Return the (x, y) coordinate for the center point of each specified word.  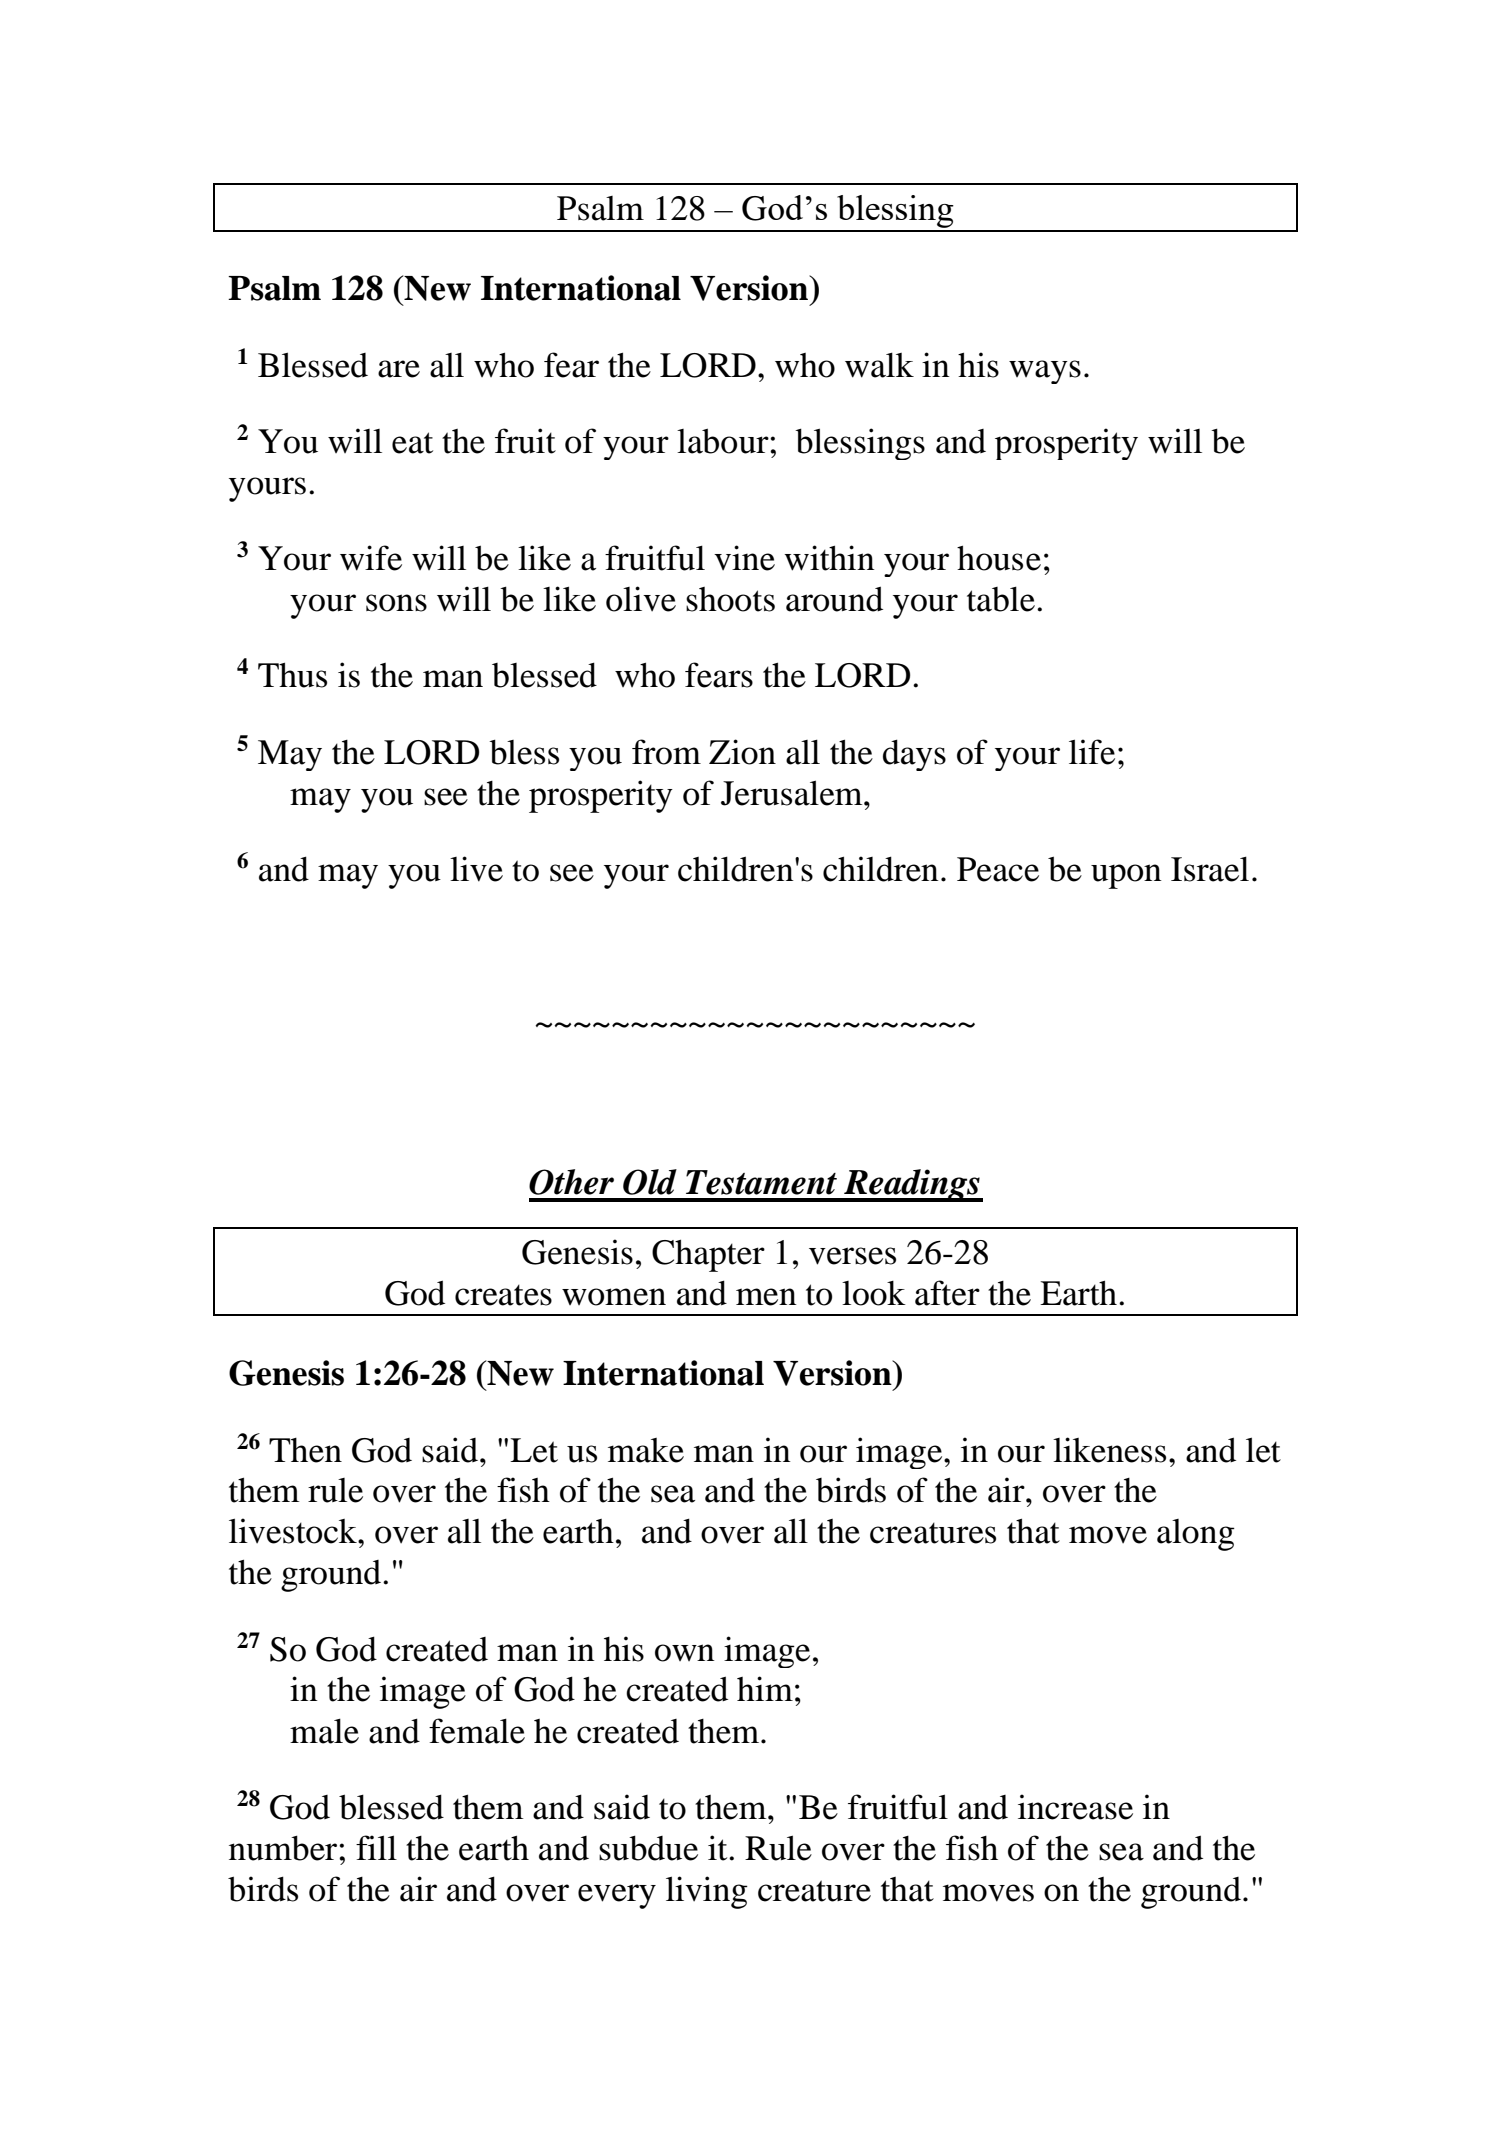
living (707, 1892)
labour (724, 441)
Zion (742, 752)
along (1196, 1535)
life (1092, 752)
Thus (292, 675)
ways (1045, 372)
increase (1075, 1807)
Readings (912, 1185)
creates (503, 1295)
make (646, 1450)
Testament (761, 1182)
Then (305, 1450)
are (399, 369)
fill (376, 1847)
